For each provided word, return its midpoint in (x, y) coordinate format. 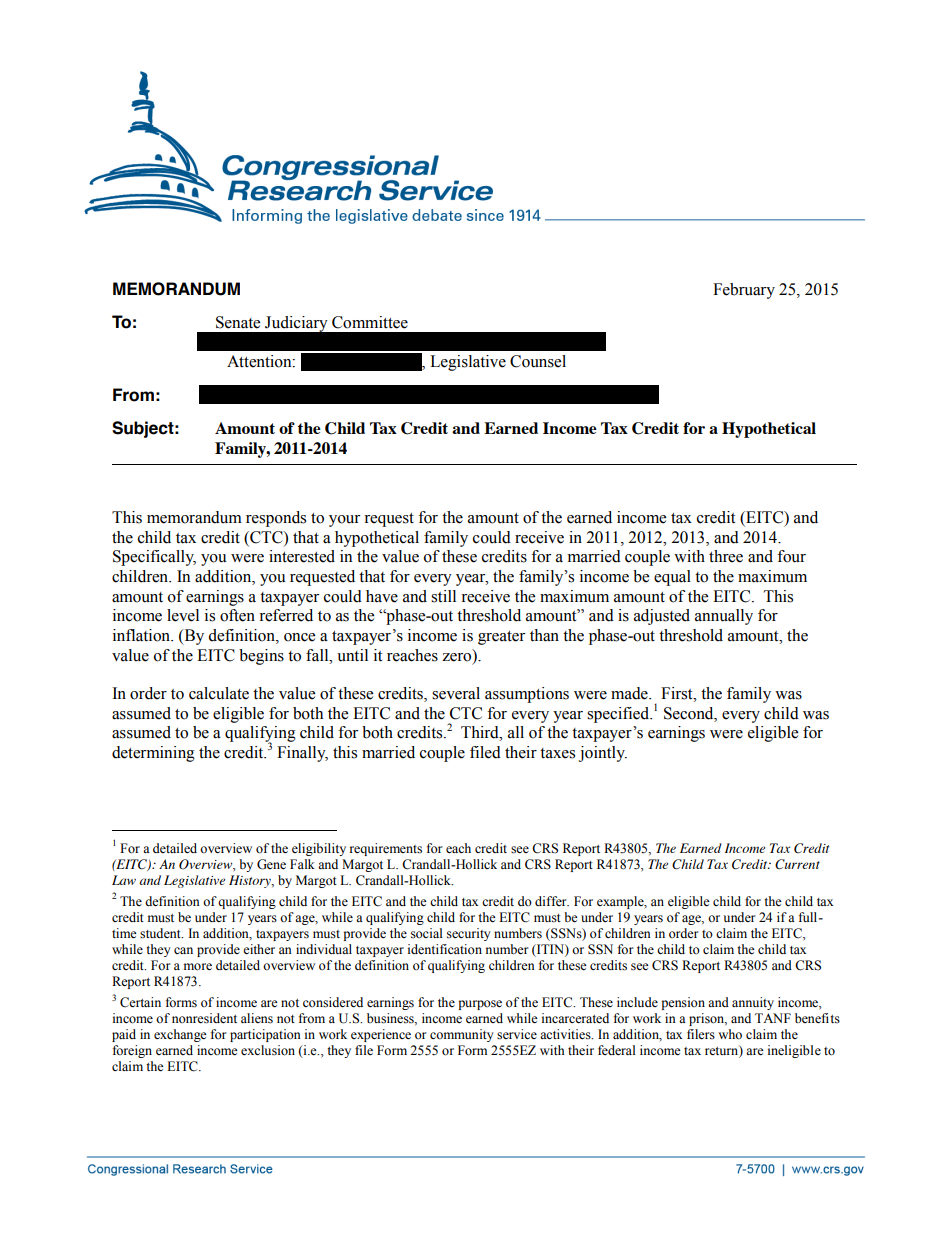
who (730, 1034)
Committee (370, 322)
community (462, 1035)
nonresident (204, 1018)
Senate (238, 322)
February (744, 291)
